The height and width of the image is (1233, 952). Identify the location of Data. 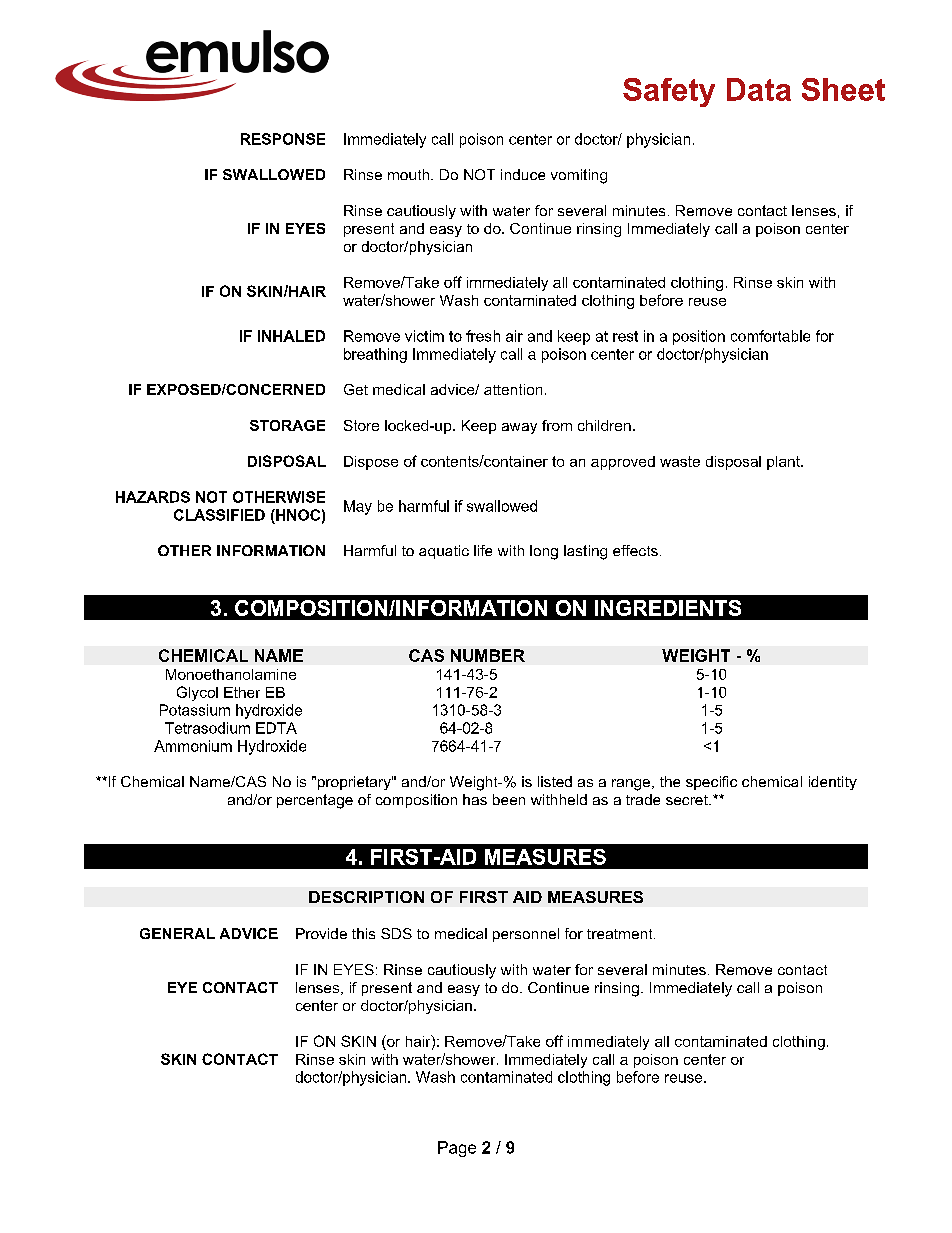
(759, 89).
